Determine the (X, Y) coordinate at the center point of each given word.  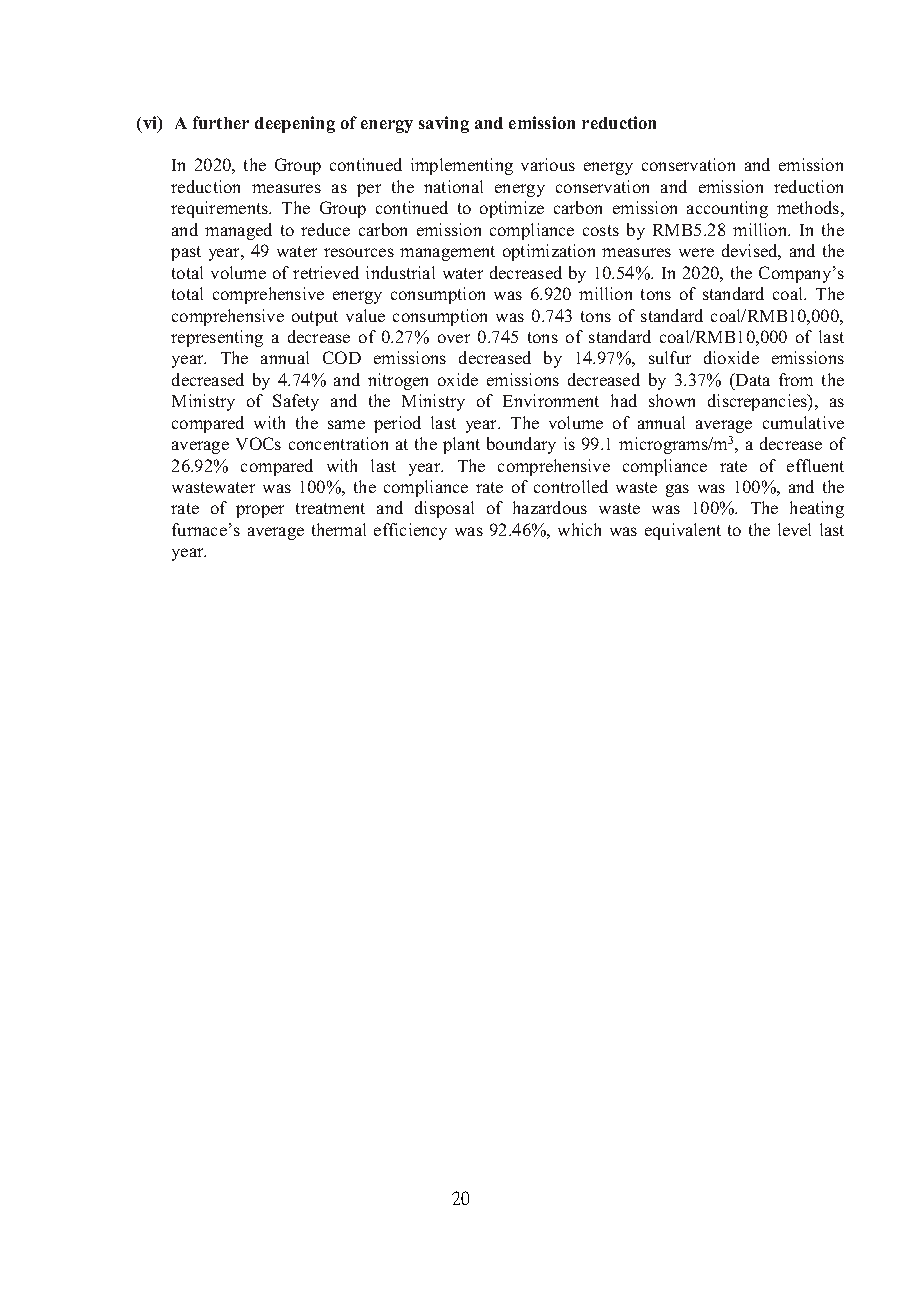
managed (238, 231)
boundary (521, 445)
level (794, 529)
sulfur (670, 357)
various (548, 164)
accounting (727, 209)
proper (260, 511)
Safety (296, 402)
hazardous (550, 507)
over (454, 338)
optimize (512, 209)
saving (444, 124)
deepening (295, 124)
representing (217, 338)
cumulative (803, 422)
